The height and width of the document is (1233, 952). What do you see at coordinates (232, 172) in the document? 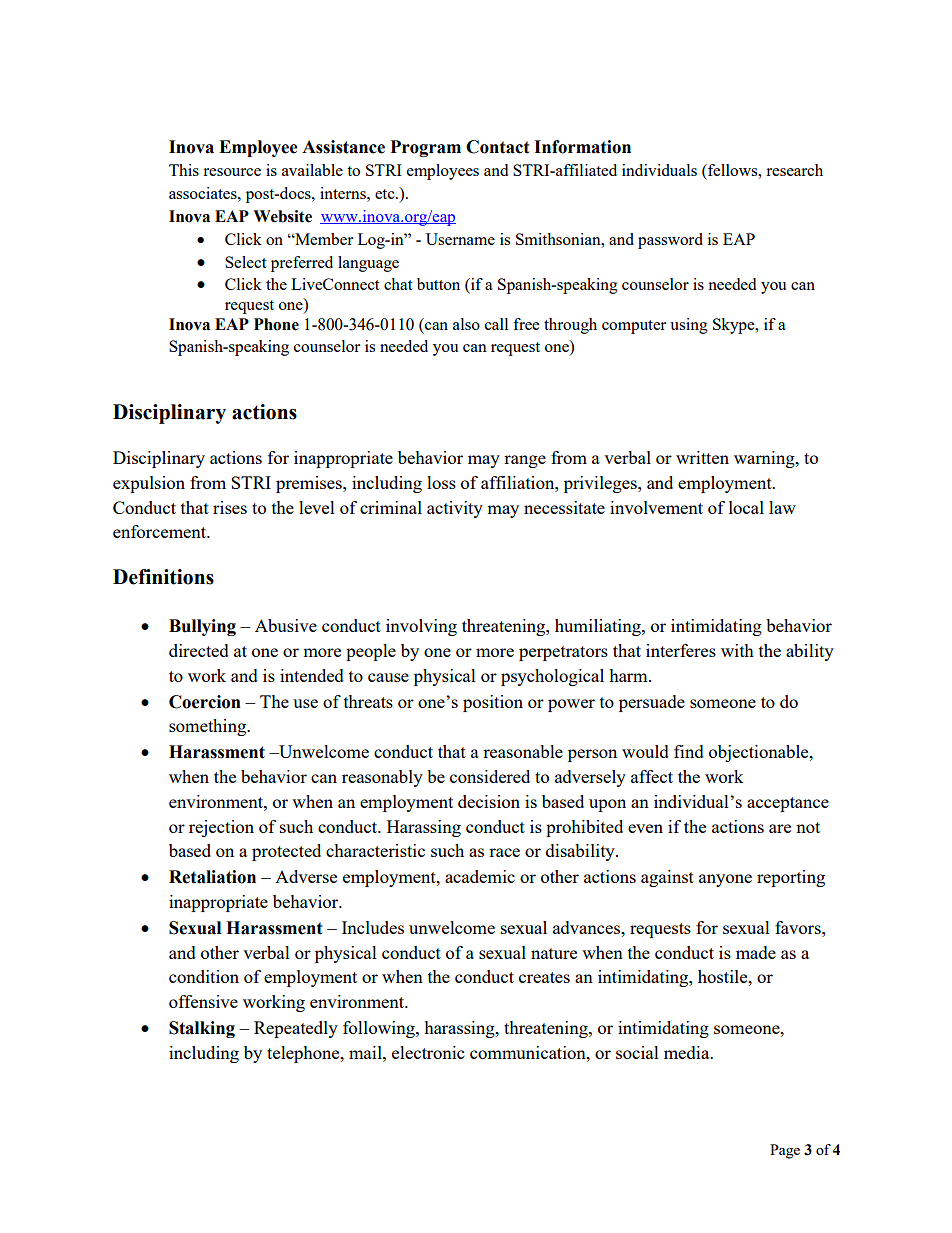
I see `resource` at bounding box center [232, 172].
